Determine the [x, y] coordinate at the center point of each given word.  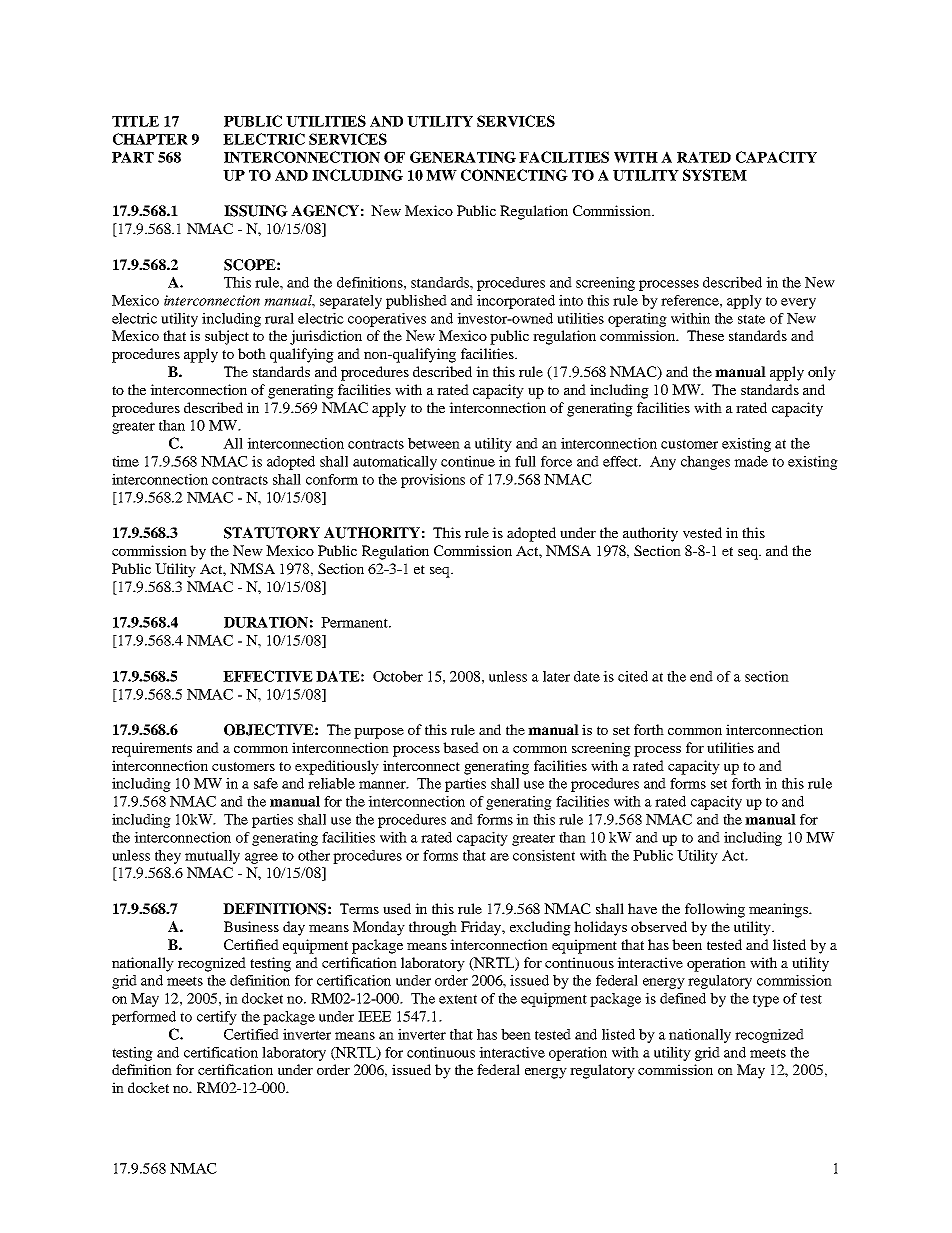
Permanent [356, 622]
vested [702, 532]
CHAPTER [150, 139]
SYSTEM [715, 175]
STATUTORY [272, 533]
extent [458, 999]
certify [217, 1018]
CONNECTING [514, 175]
